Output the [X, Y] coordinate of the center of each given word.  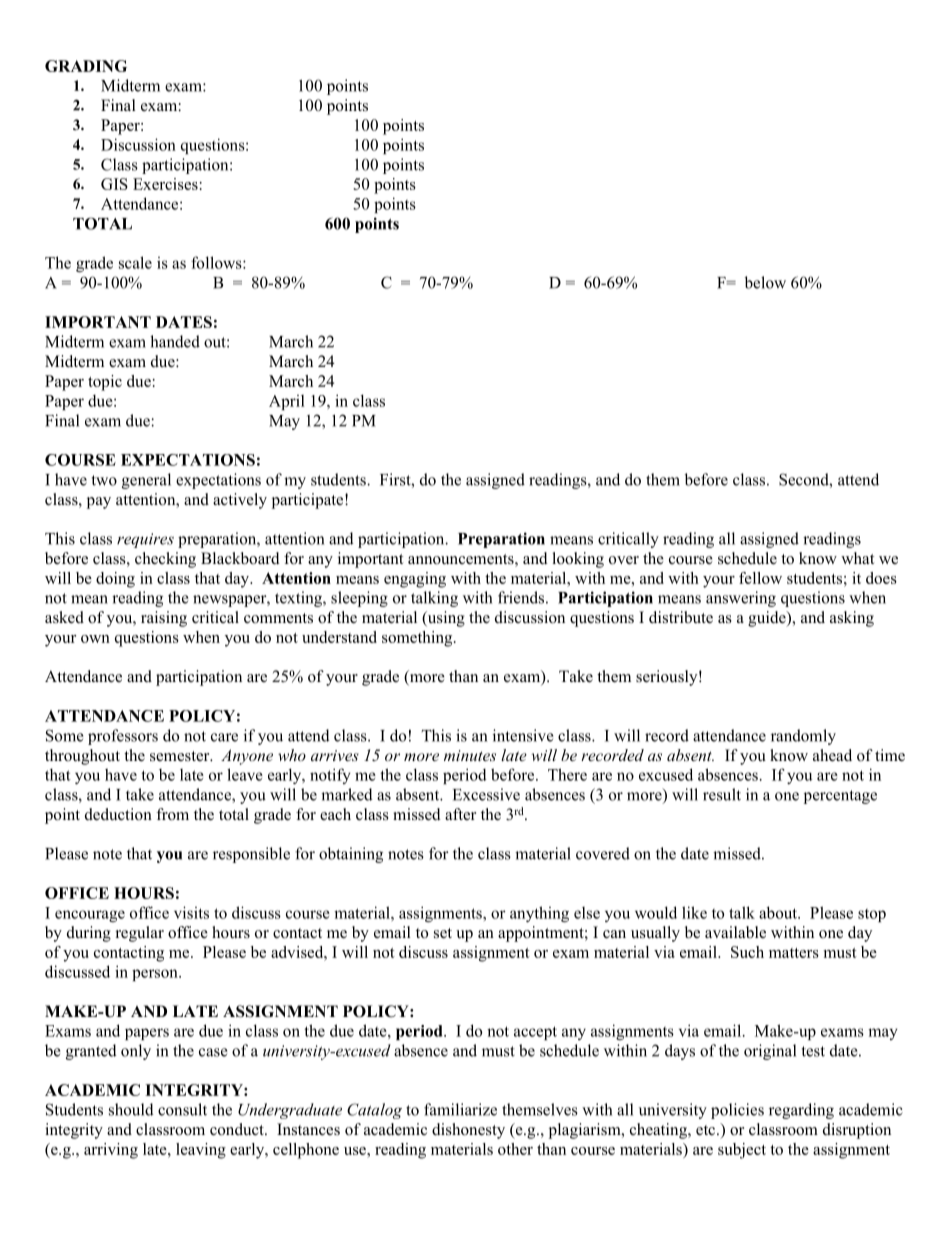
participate [309, 501]
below [765, 282]
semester [181, 756]
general [146, 481]
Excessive [486, 794]
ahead [832, 755]
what [857, 558]
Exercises [165, 184]
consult [182, 1109]
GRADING [86, 66]
